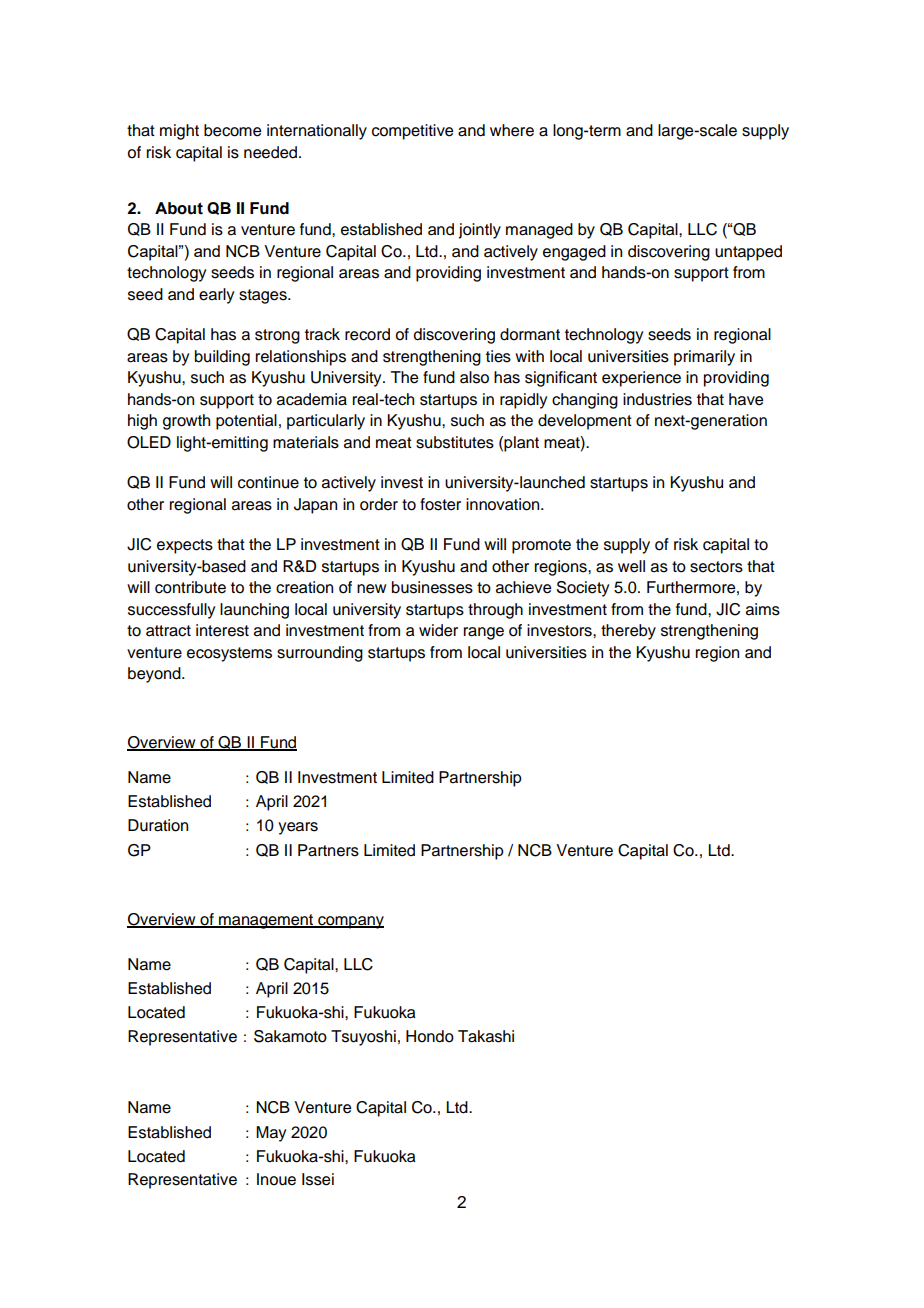 The image size is (924, 1308). Describe the element at coordinates (318, 1179) in the screenshot. I see `Issei` at that location.
